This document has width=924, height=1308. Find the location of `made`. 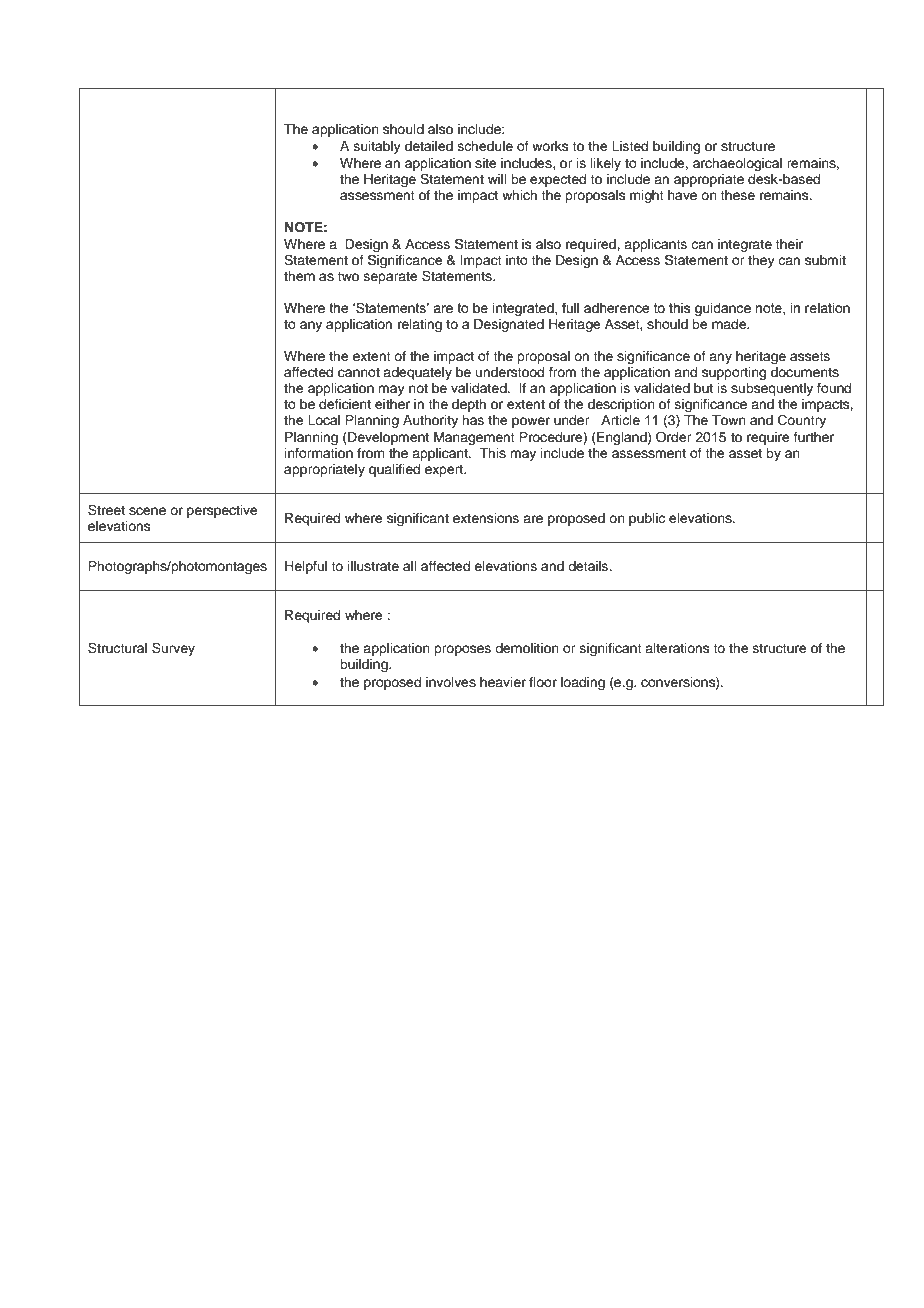

made is located at coordinates (730, 324).
